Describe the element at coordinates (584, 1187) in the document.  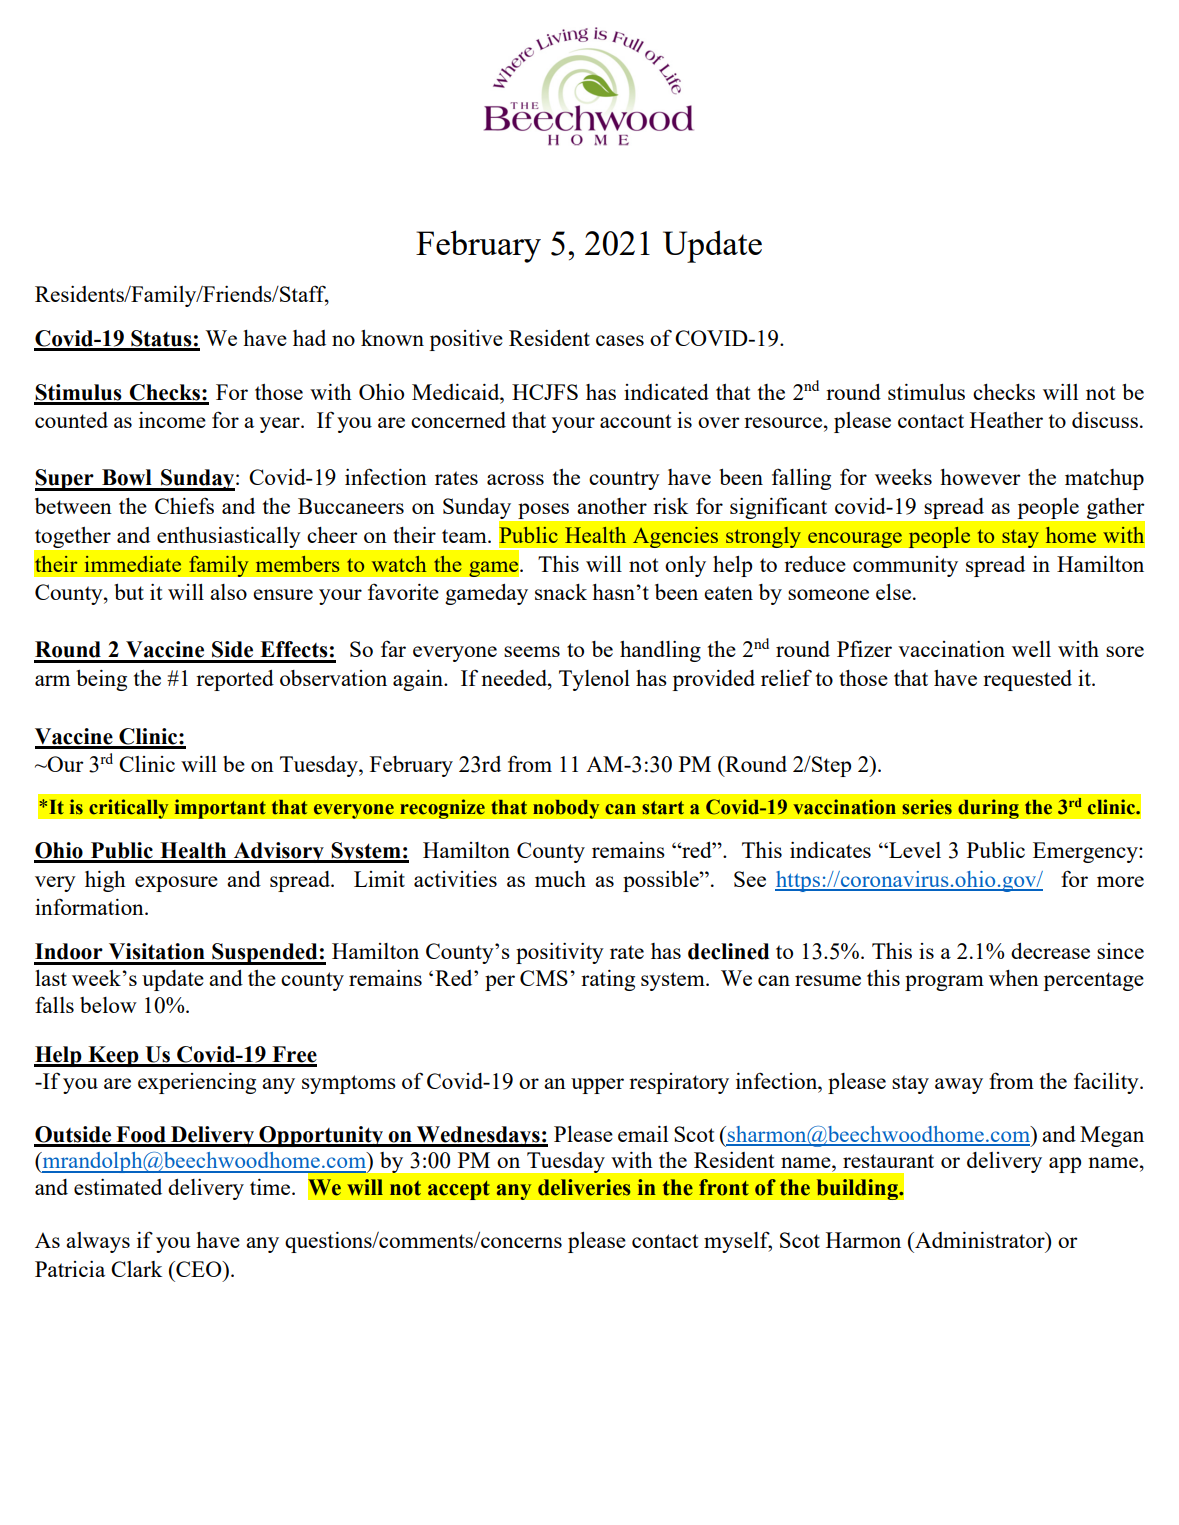
I see `deliveries` at that location.
